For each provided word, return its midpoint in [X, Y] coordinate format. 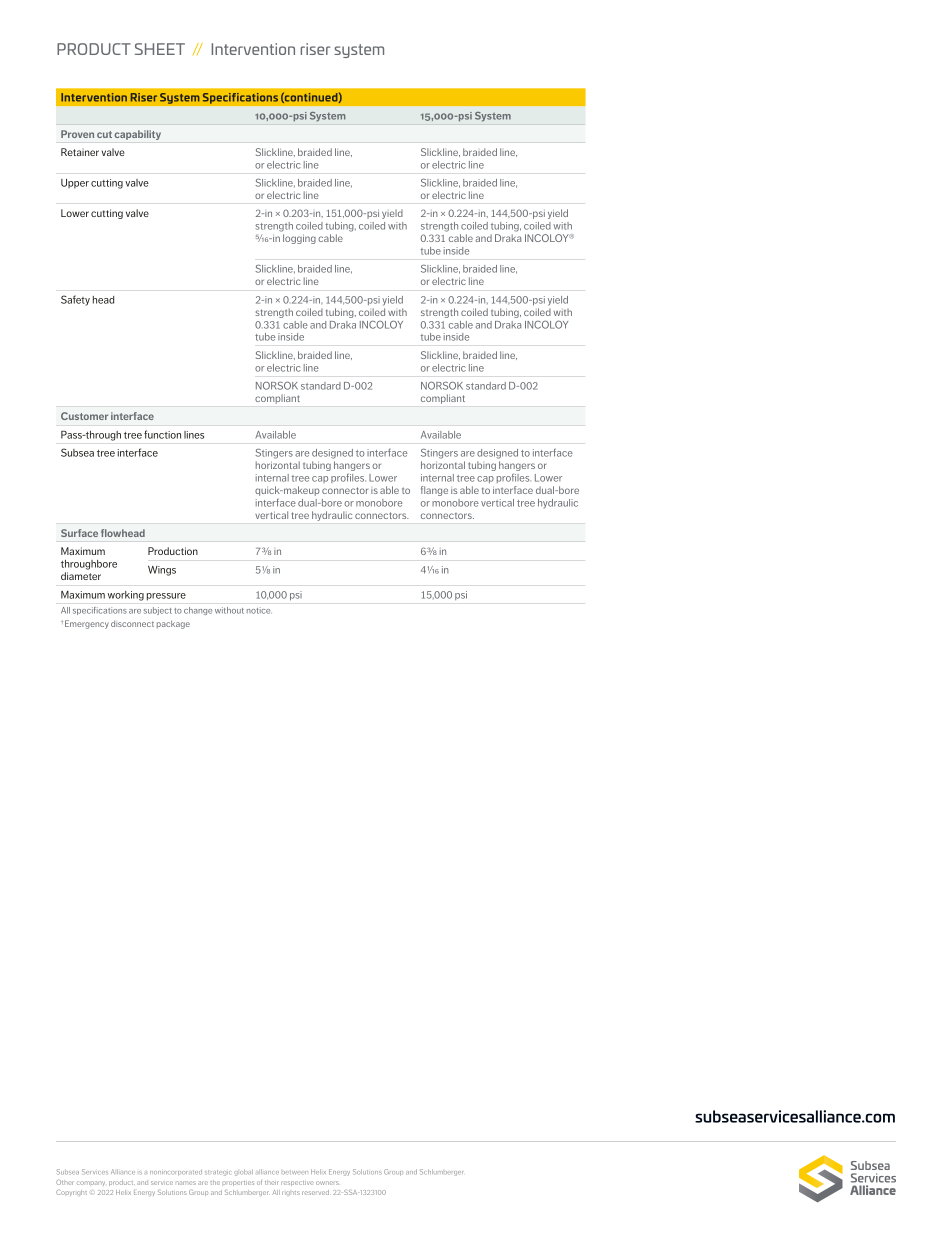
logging [299, 239]
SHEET [160, 49]
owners [327, 1183]
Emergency [87, 624]
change [198, 611]
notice [259, 610]
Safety [75, 300]
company [91, 1183]
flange [434, 491]
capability [138, 135]
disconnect [132, 623]
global [243, 1172]
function [162, 434]
